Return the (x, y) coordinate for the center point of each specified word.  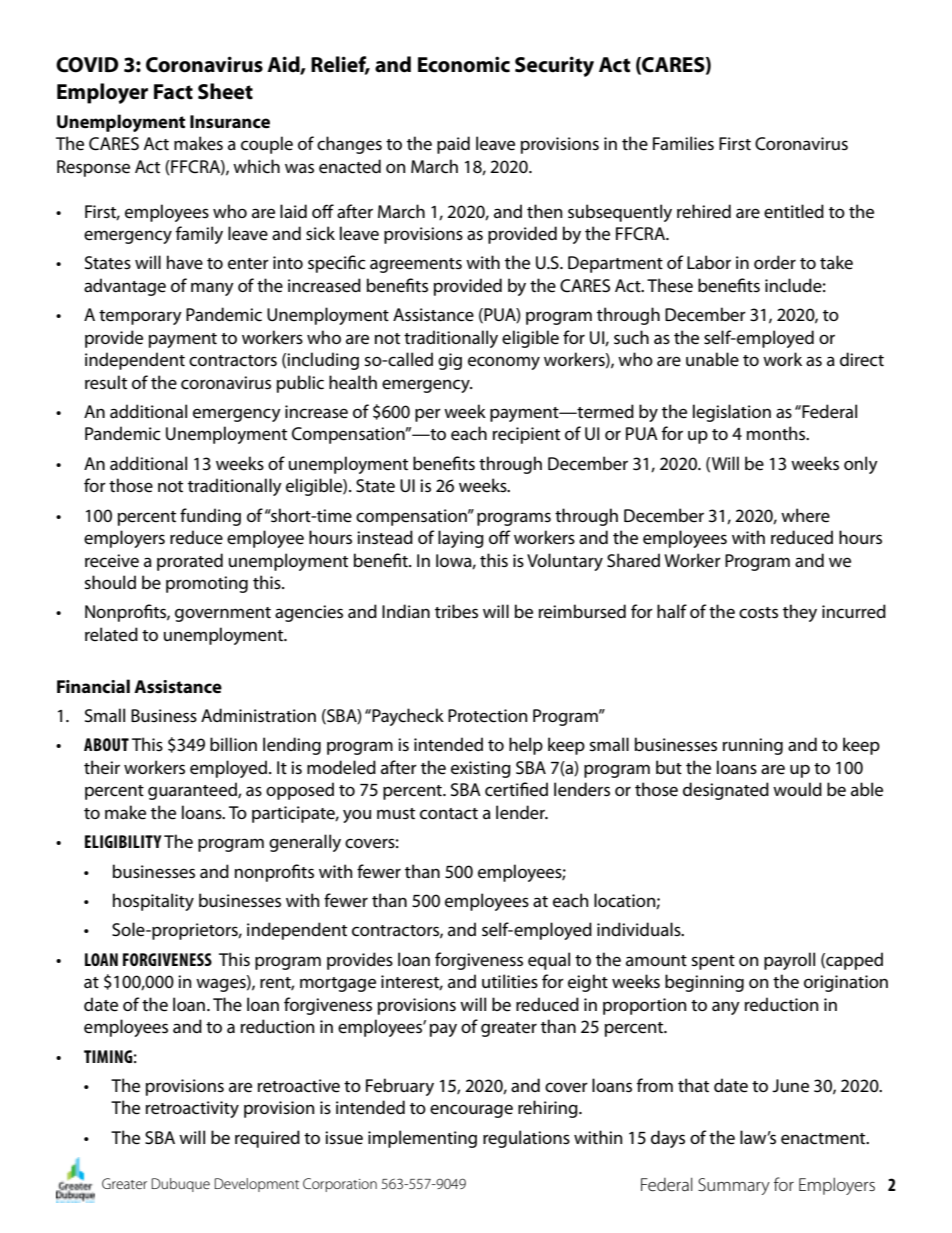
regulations (526, 1139)
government (223, 614)
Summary (734, 1186)
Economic (464, 64)
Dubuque (181, 1185)
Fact (173, 92)
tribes (456, 611)
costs (758, 613)
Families (683, 143)
